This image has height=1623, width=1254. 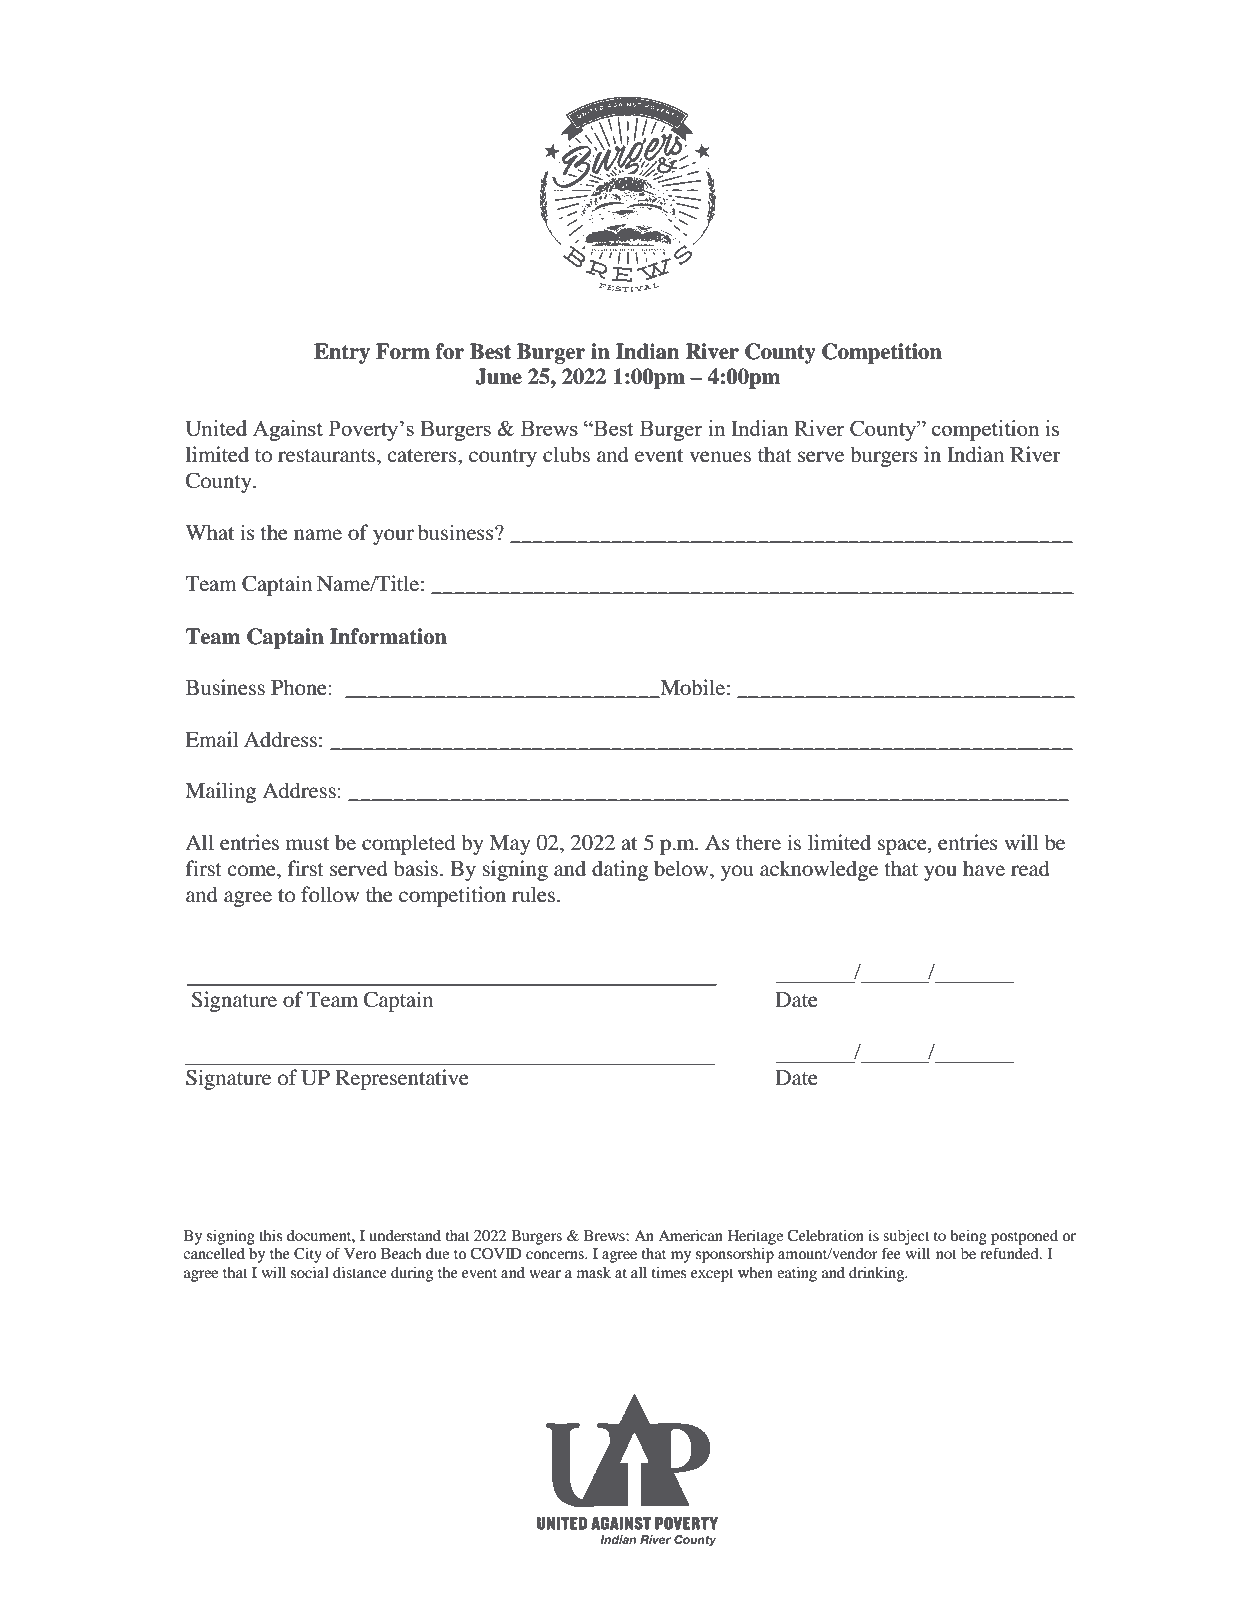 What do you see at coordinates (308, 1255) in the image?
I see `City` at bounding box center [308, 1255].
